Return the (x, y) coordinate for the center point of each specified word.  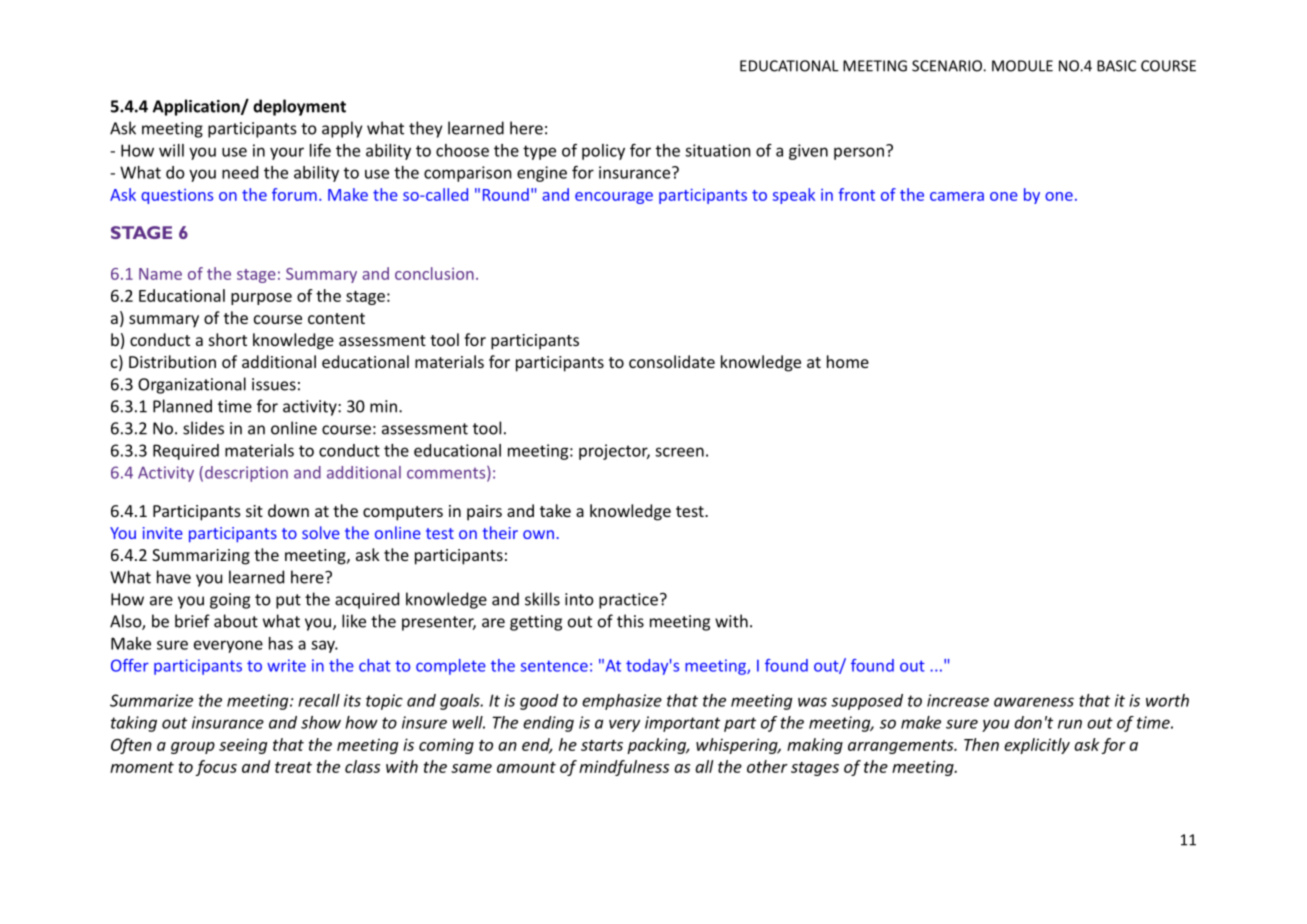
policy (603, 152)
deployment (299, 107)
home (848, 361)
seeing (243, 746)
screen (679, 452)
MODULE (1022, 66)
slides (203, 428)
